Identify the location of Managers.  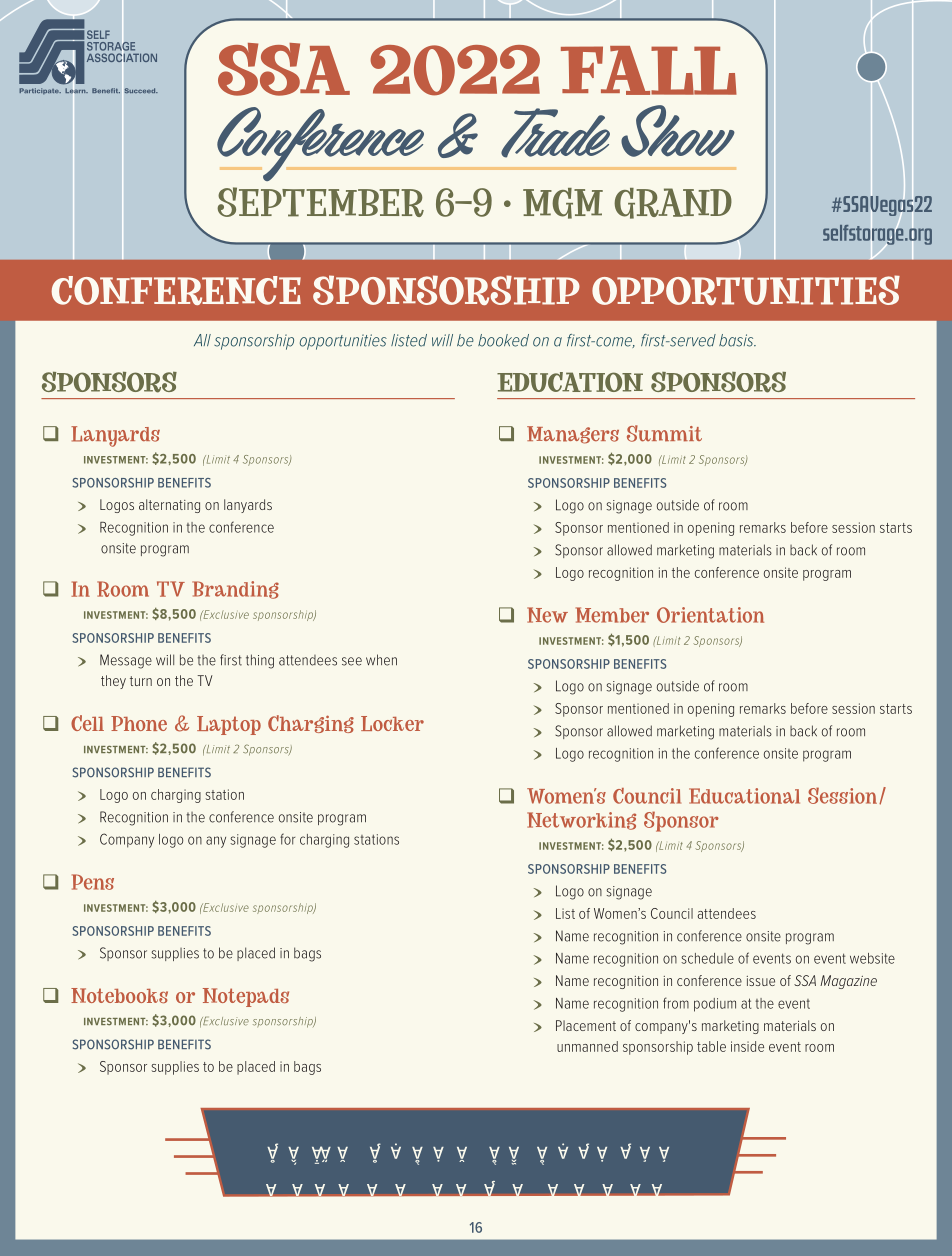
(573, 435).
